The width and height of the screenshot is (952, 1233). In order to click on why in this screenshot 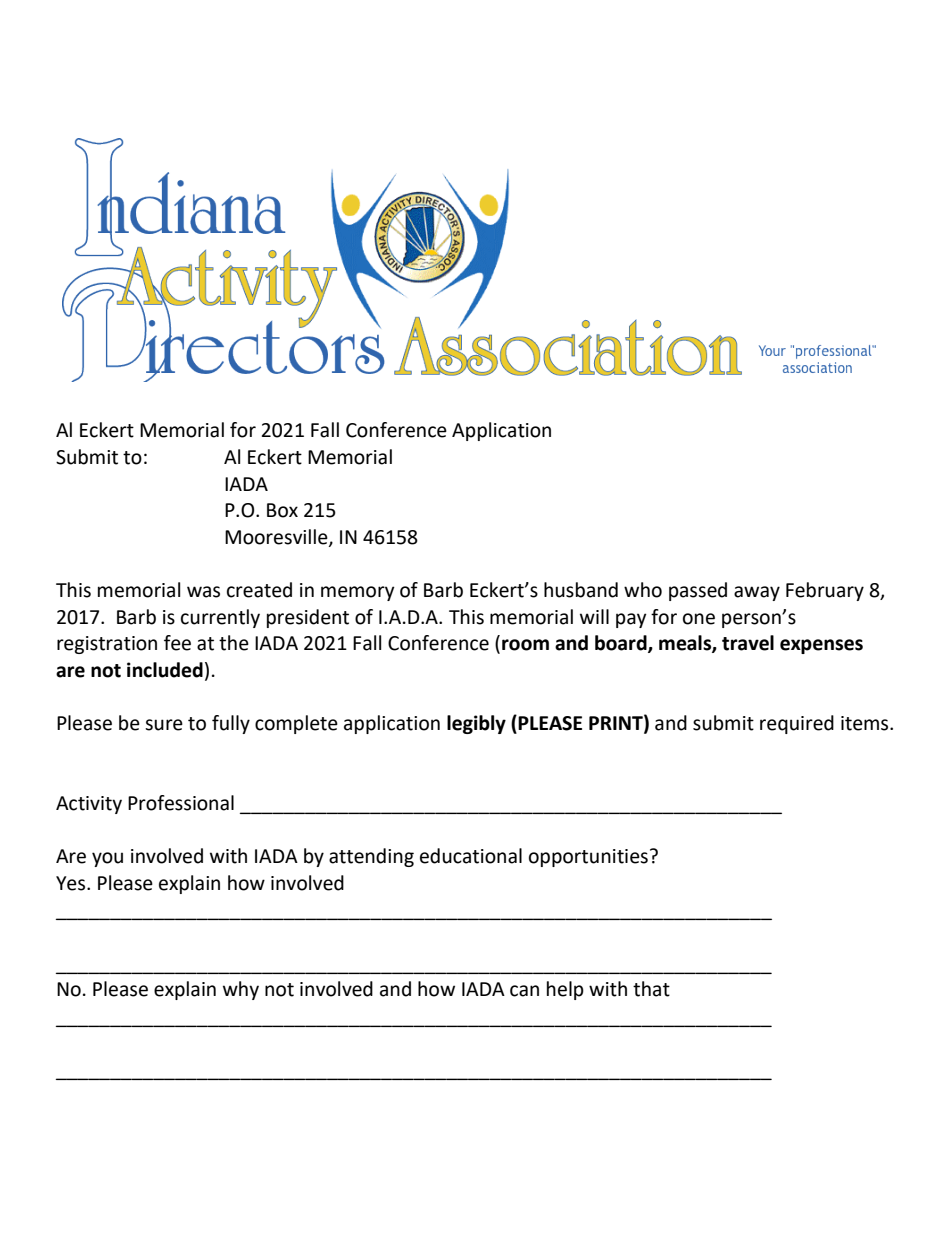, I will do `click(241, 990)`.
